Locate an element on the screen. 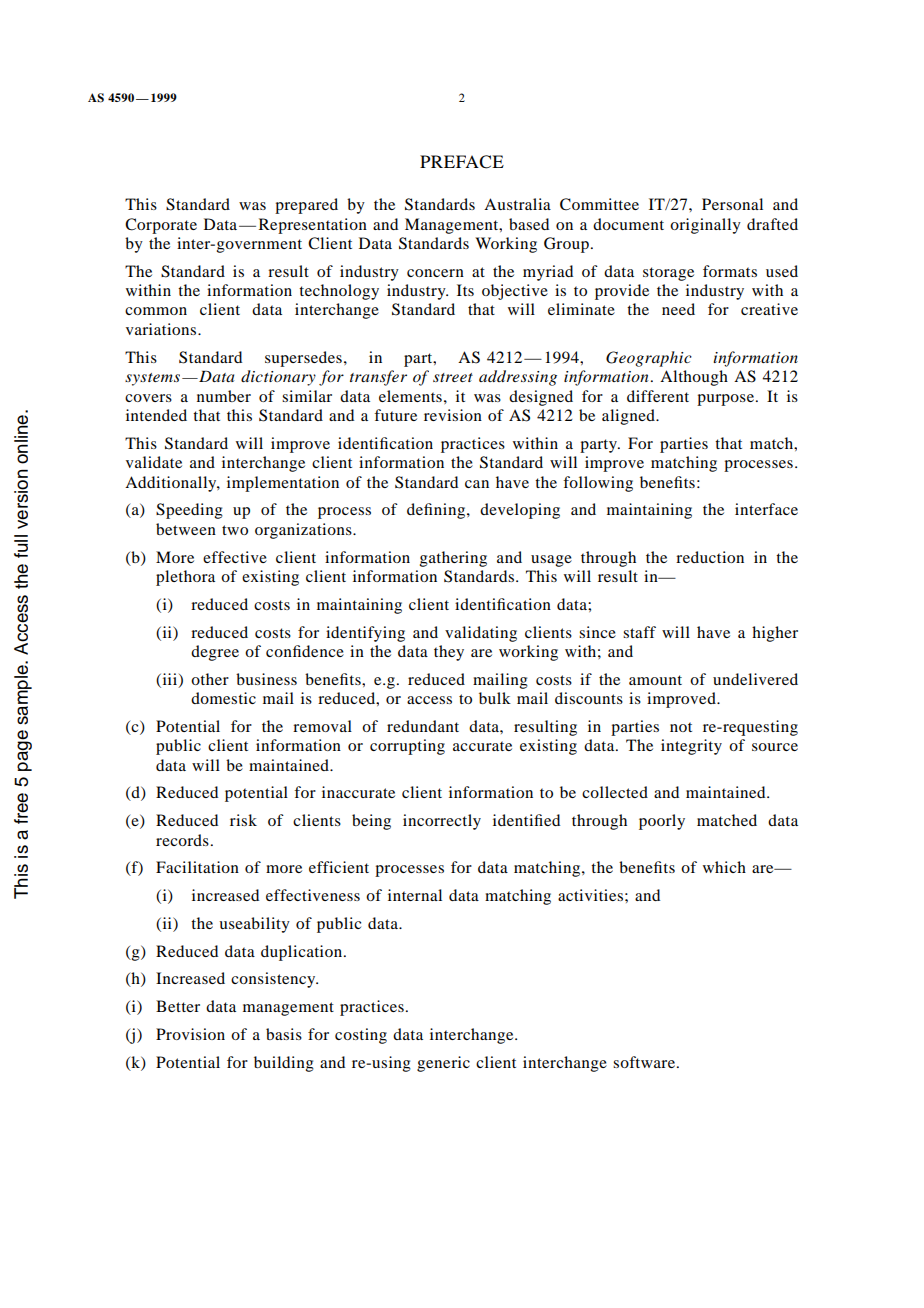 The width and height of the screenshot is (924, 1308). generic is located at coordinates (443, 1064).
